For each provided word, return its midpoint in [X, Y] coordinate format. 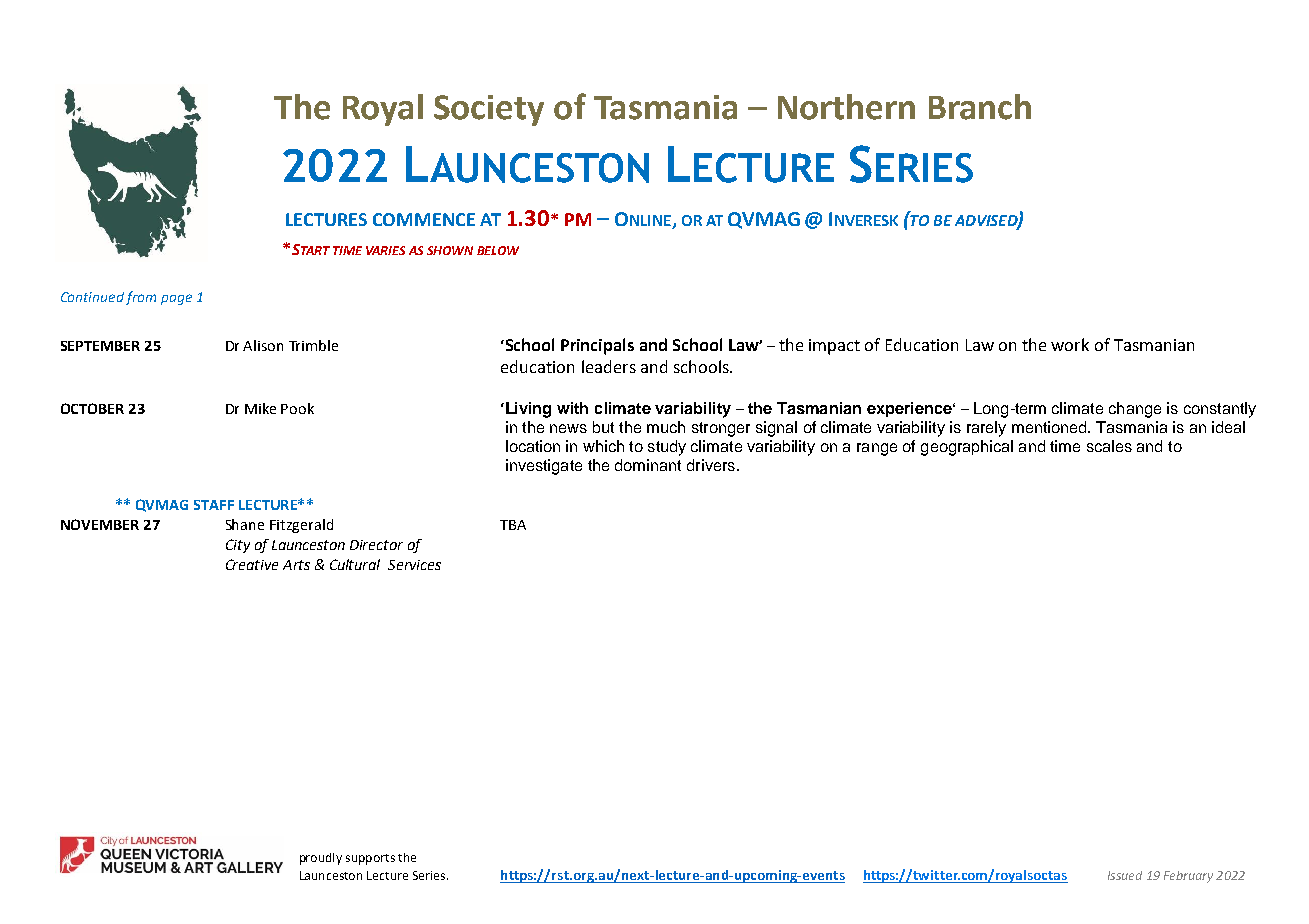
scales [1109, 446]
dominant [648, 465]
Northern [846, 107]
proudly [321, 859]
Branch [980, 107]
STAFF [214, 505]
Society [489, 110]
